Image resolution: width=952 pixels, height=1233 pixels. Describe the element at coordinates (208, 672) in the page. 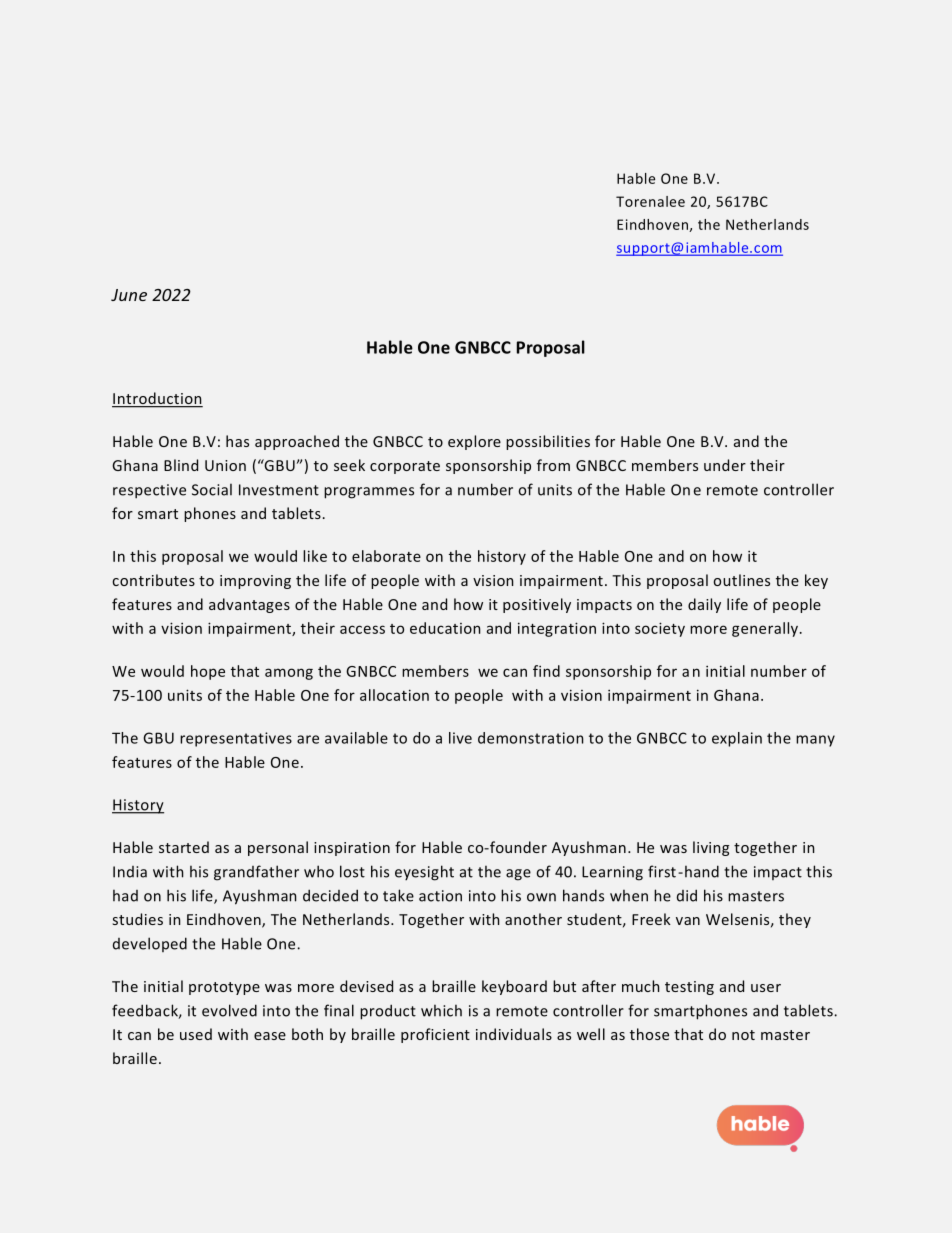

I see `hope` at that location.
